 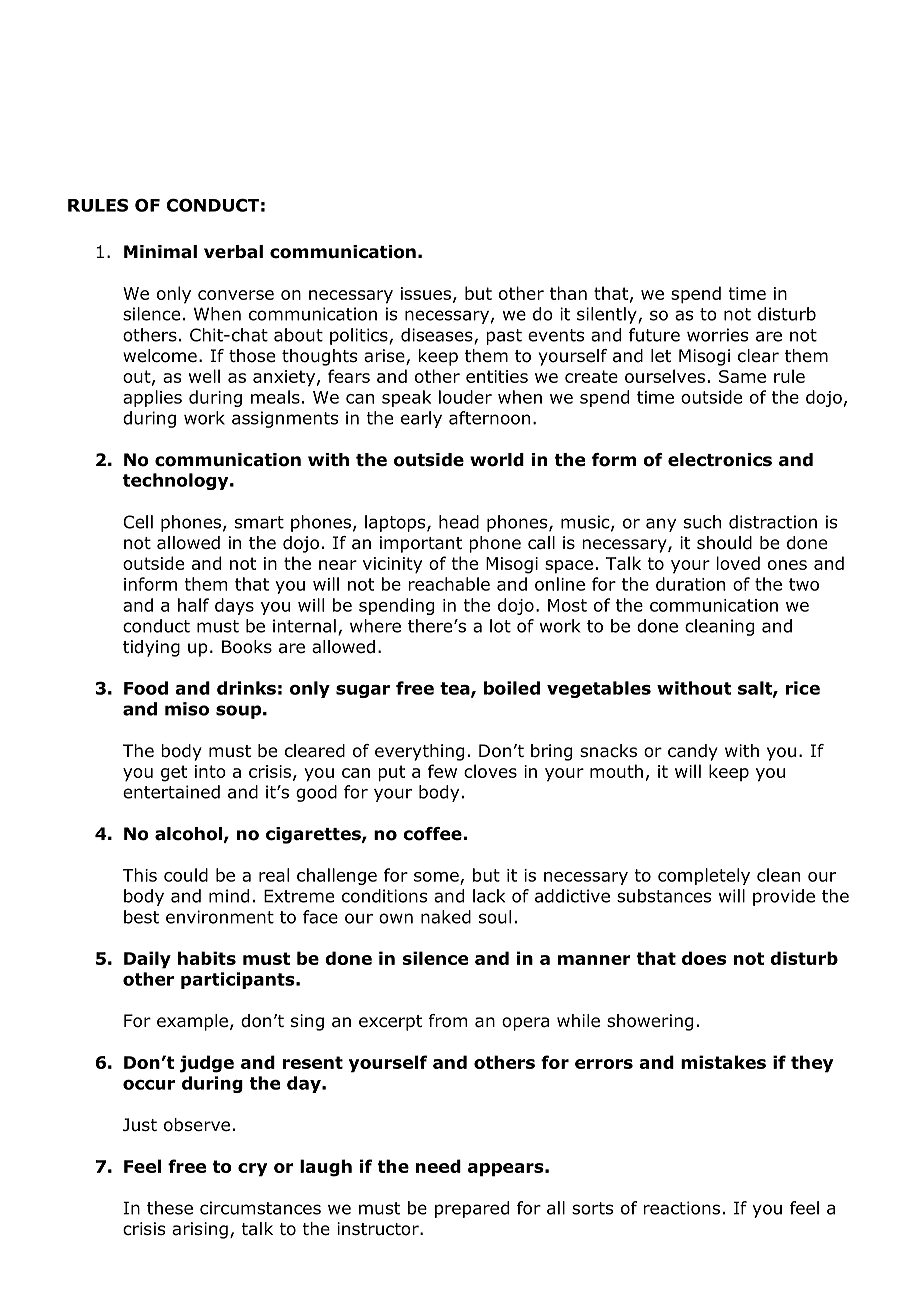 I want to click on converse, so click(x=236, y=295).
